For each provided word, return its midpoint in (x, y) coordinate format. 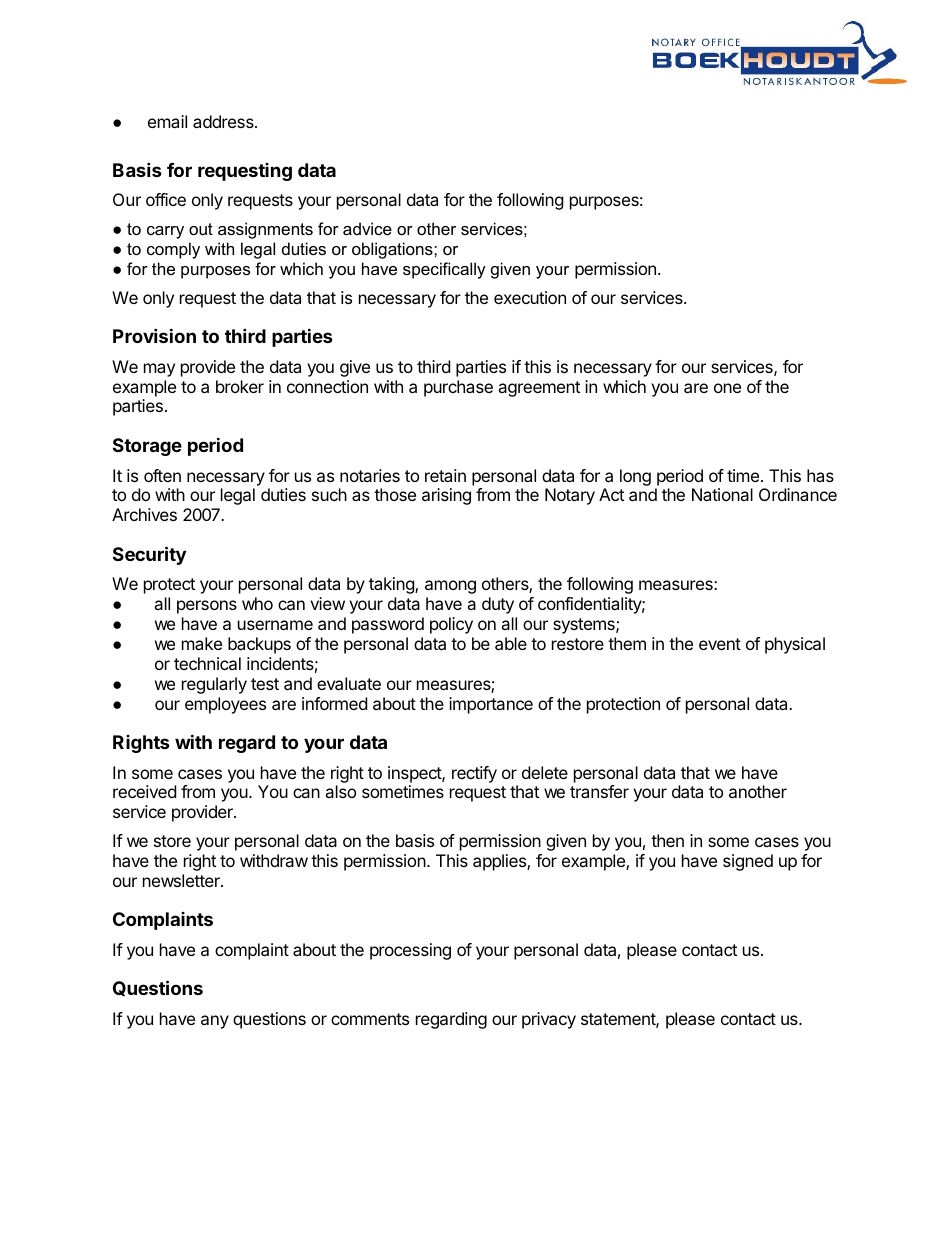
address (224, 121)
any (215, 1022)
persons (207, 607)
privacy (549, 1020)
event (720, 644)
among (450, 587)
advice (367, 228)
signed (748, 862)
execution (530, 297)
